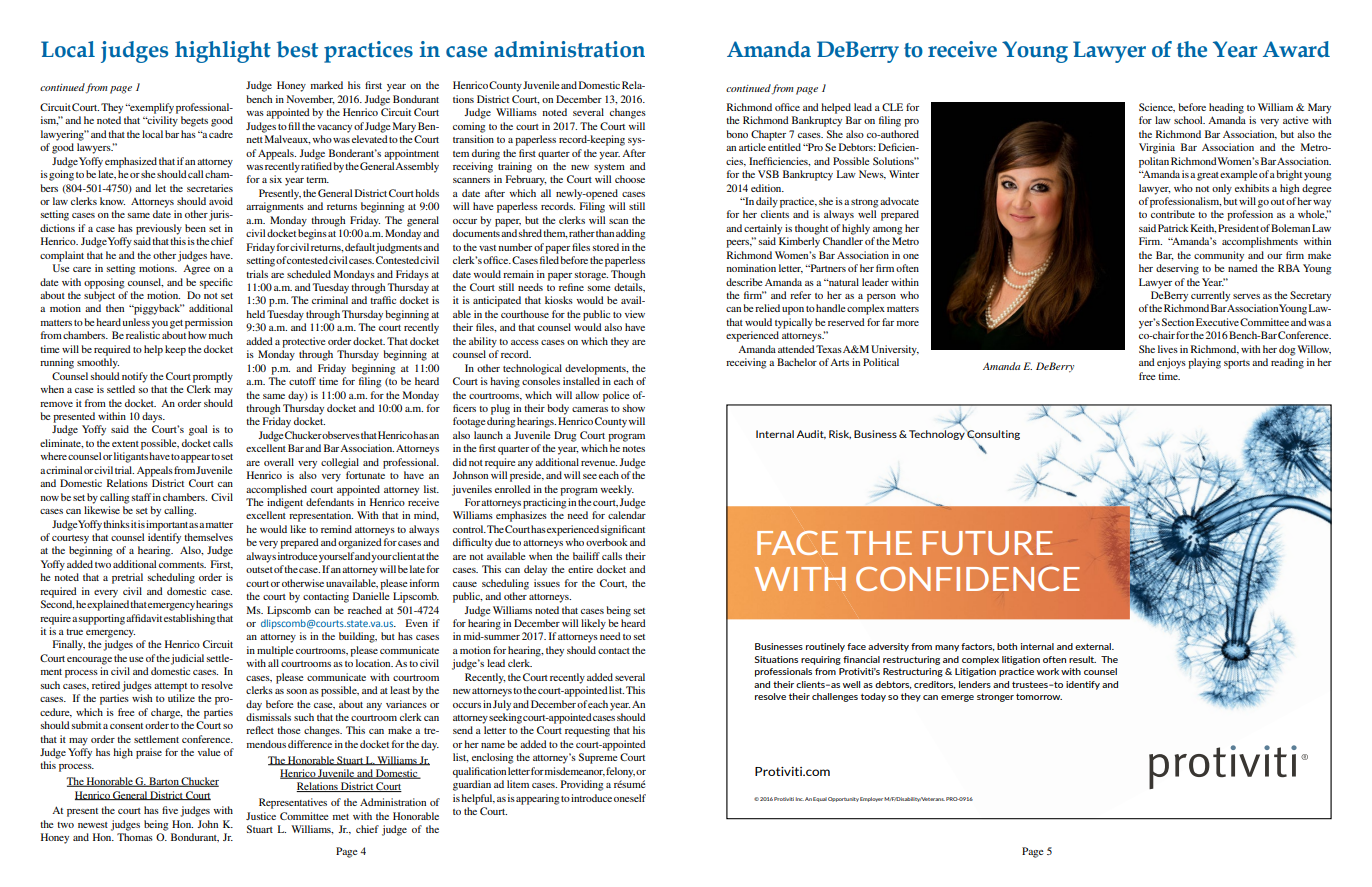 This screenshot has width=1372, height=887. I want to click on Executive, so click(1217, 322).
